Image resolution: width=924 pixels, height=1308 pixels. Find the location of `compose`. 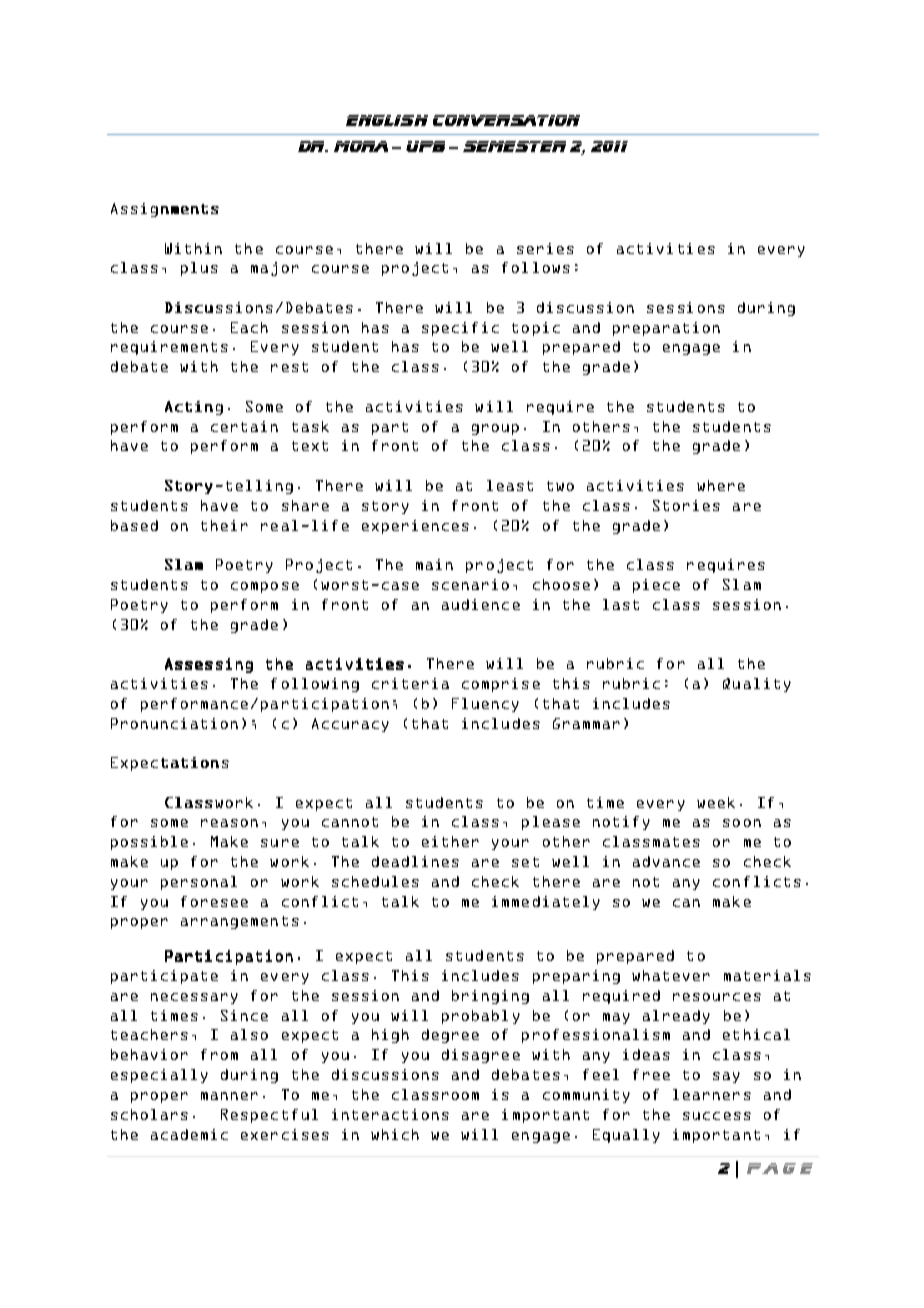

compose is located at coordinates (265, 587).
